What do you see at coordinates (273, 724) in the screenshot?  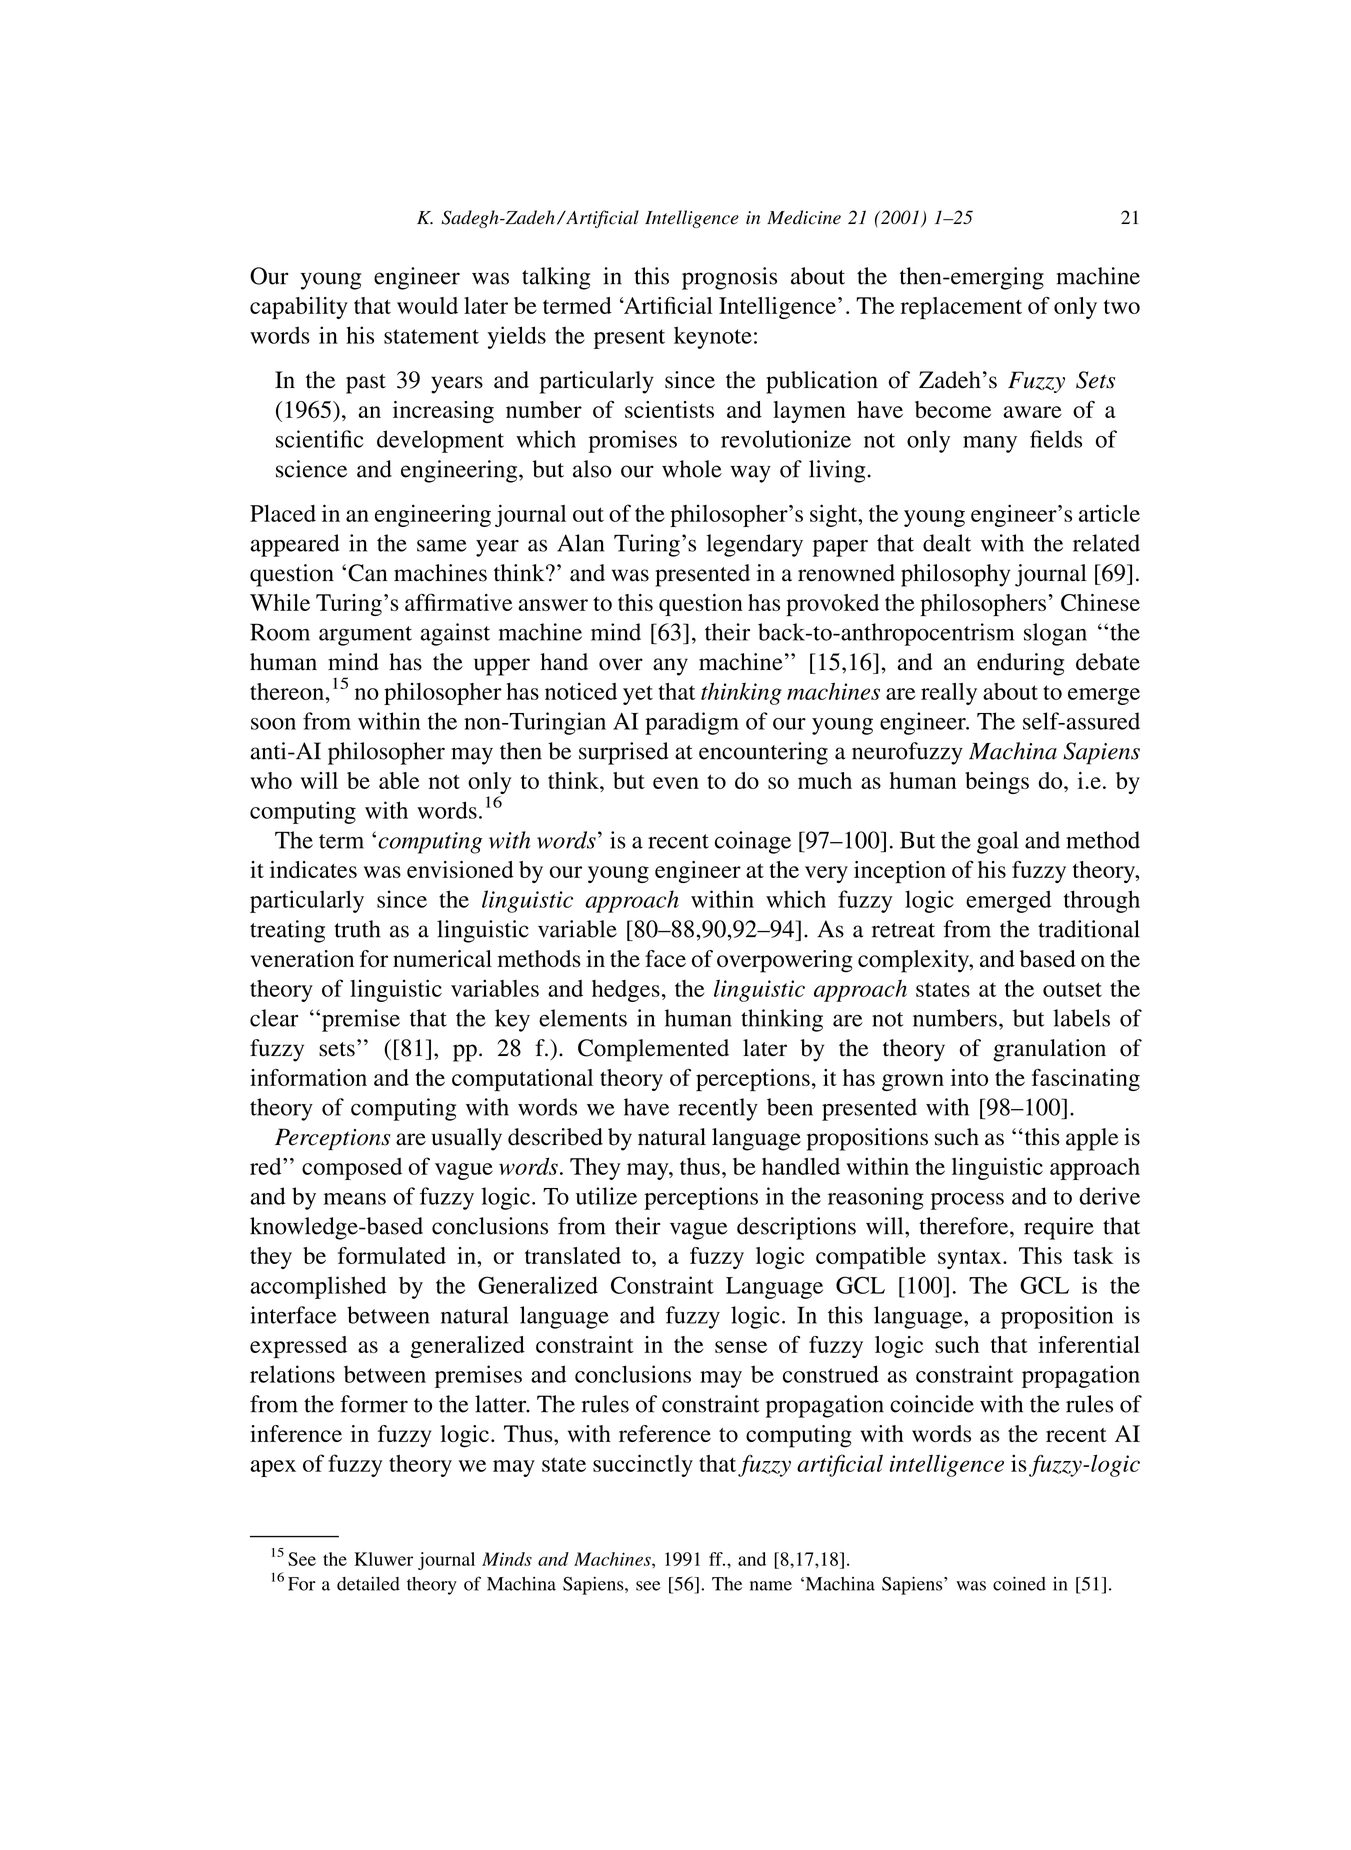 I see `soon` at bounding box center [273, 724].
